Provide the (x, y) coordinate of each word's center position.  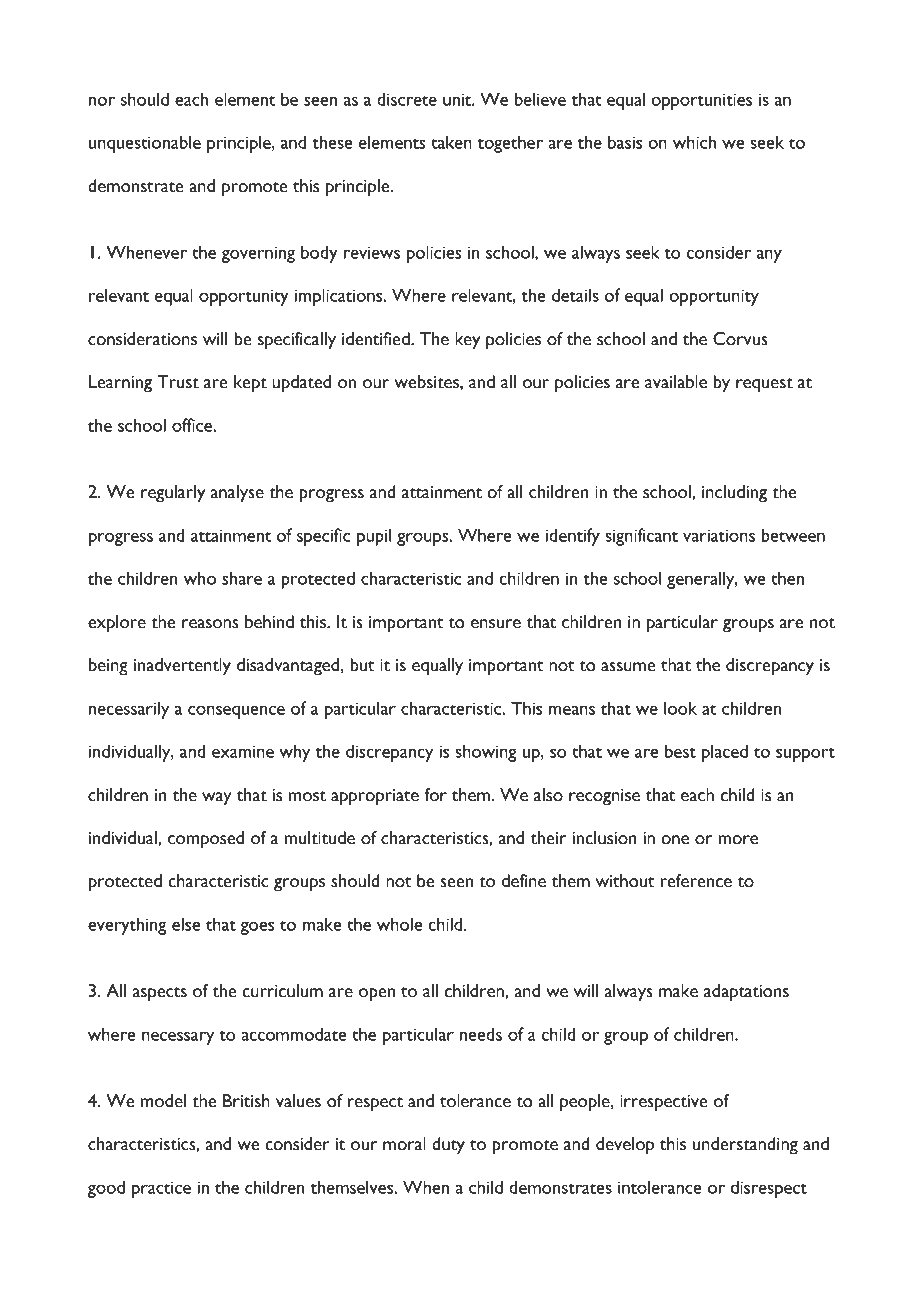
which (694, 142)
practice (161, 1189)
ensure (496, 624)
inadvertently (182, 667)
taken (451, 142)
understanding (745, 1146)
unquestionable (145, 144)
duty (448, 1146)
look (680, 708)
